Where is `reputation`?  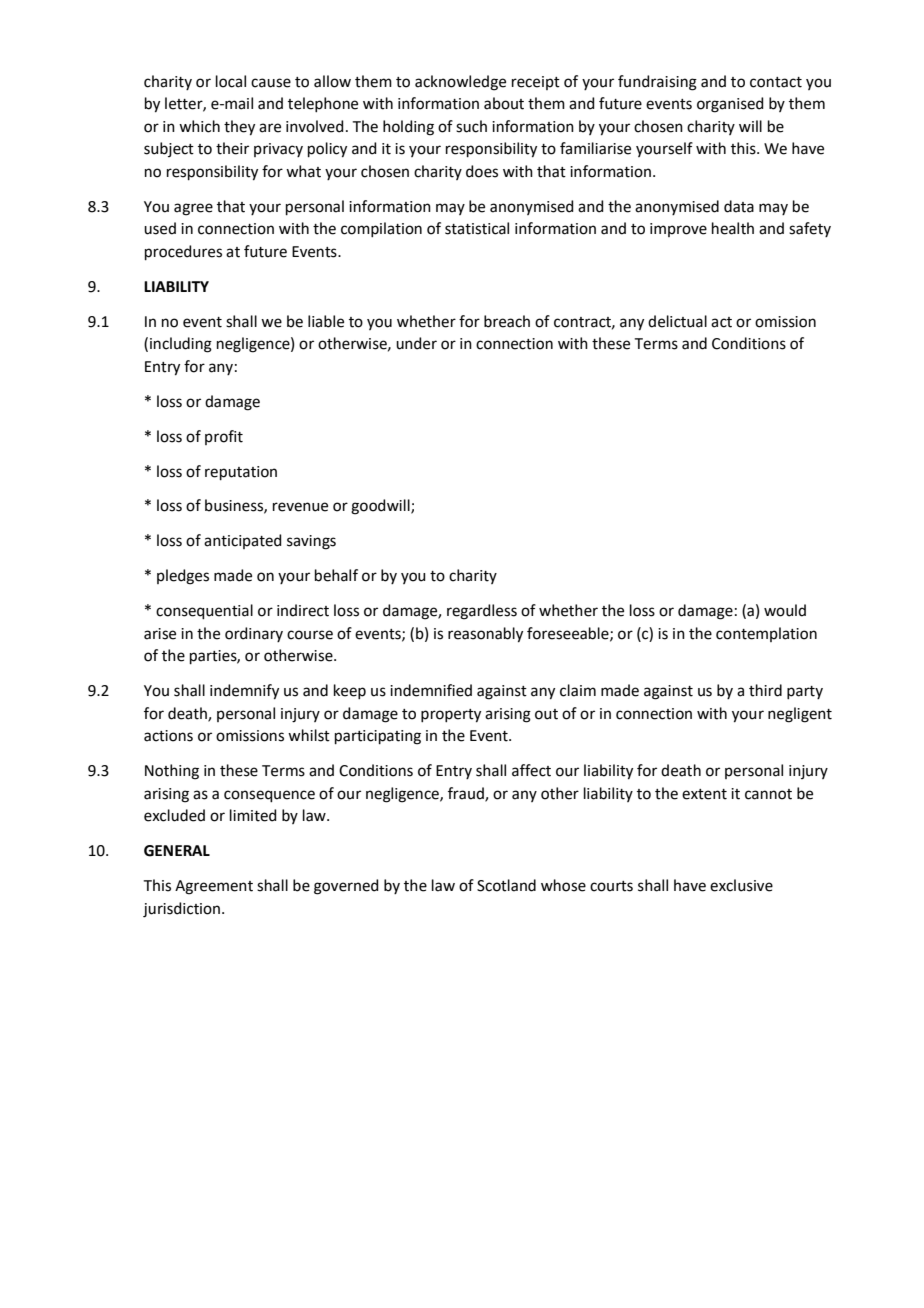
reputation is located at coordinates (241, 473).
